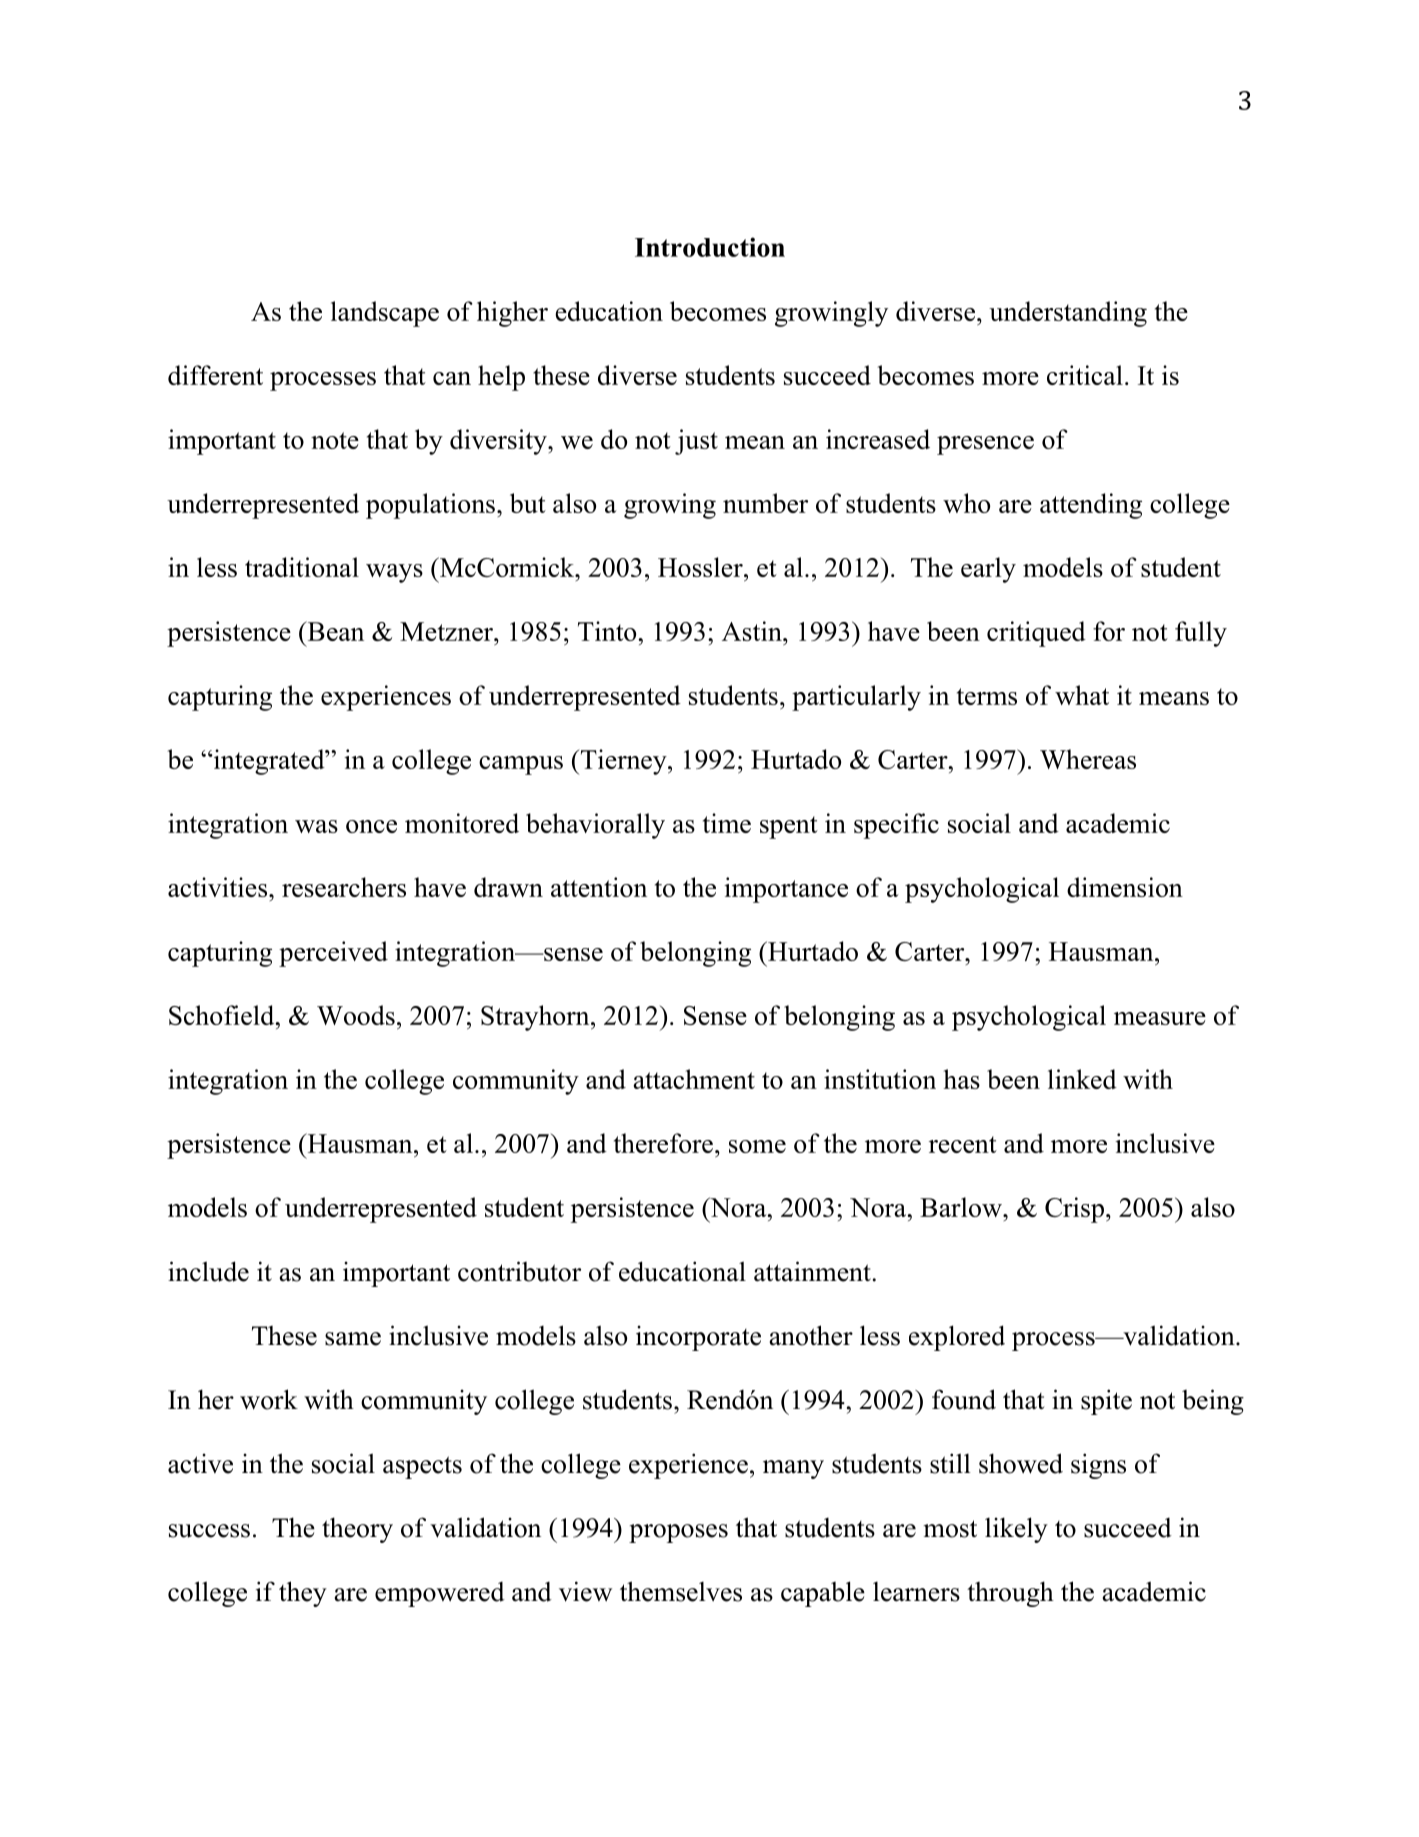 The height and width of the image is (1837, 1419). What do you see at coordinates (1125, 887) in the image?
I see `dimension` at bounding box center [1125, 887].
